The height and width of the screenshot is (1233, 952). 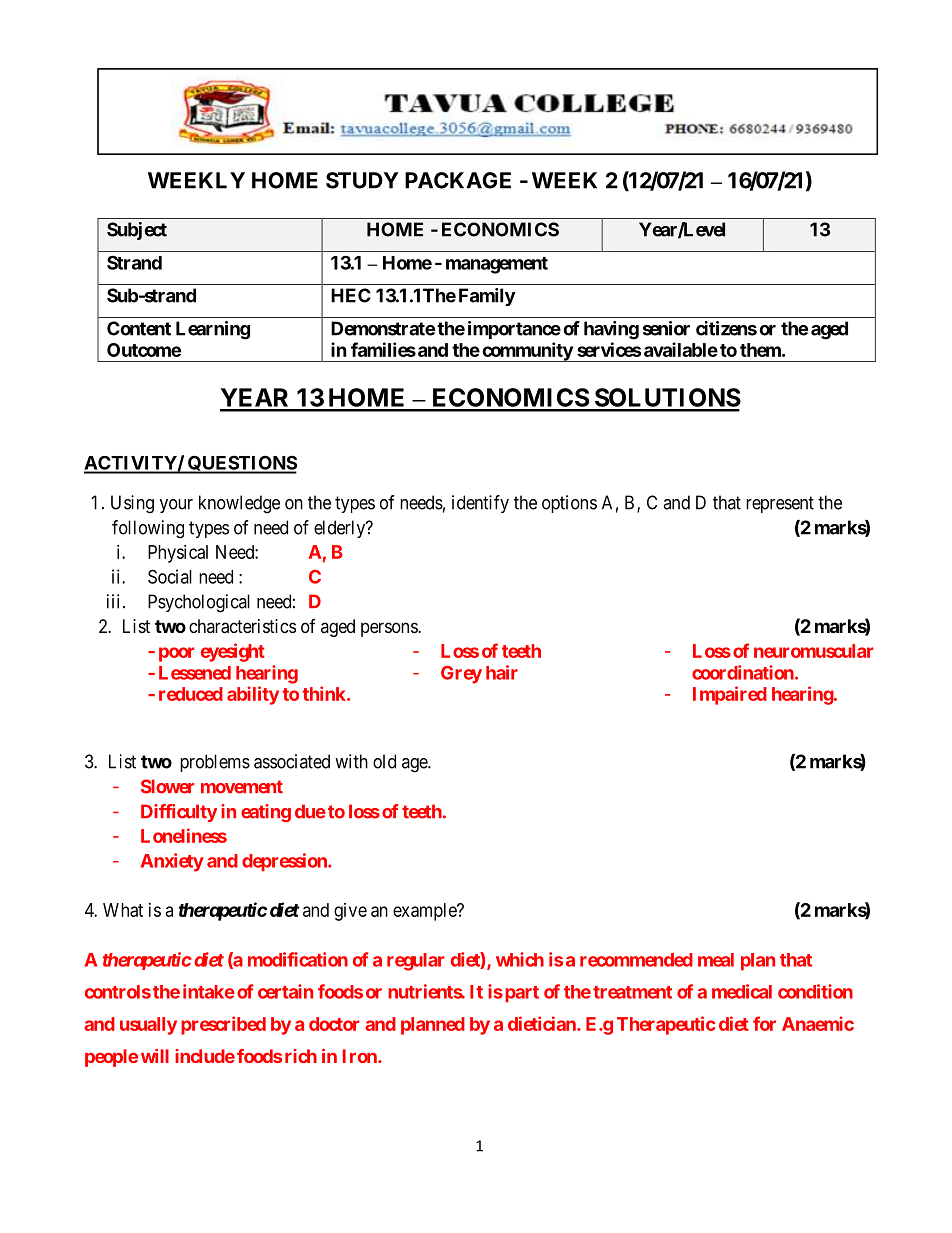 I want to click on Difficulty, so click(x=179, y=813).
